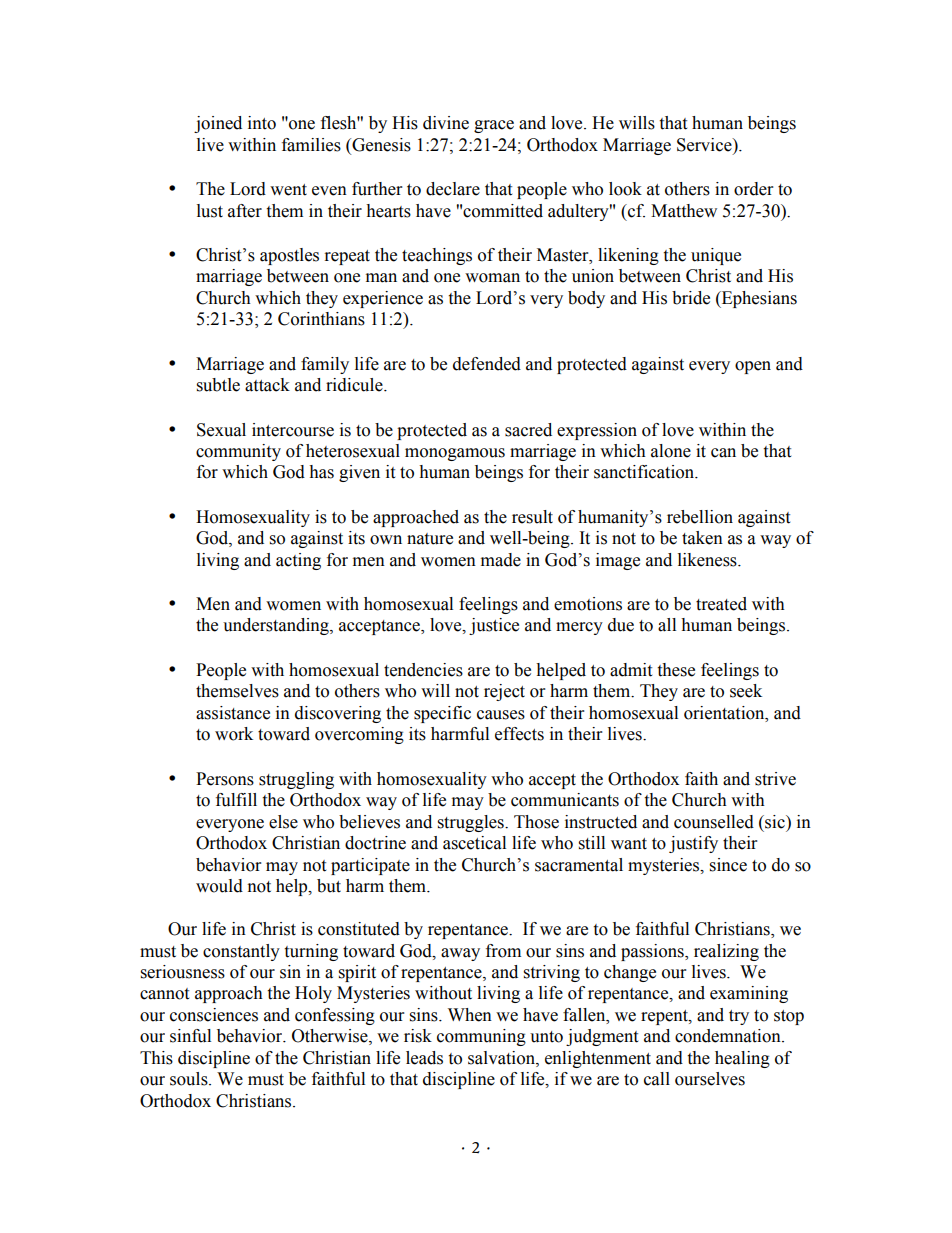  I want to click on condemnation, so click(729, 1036).
